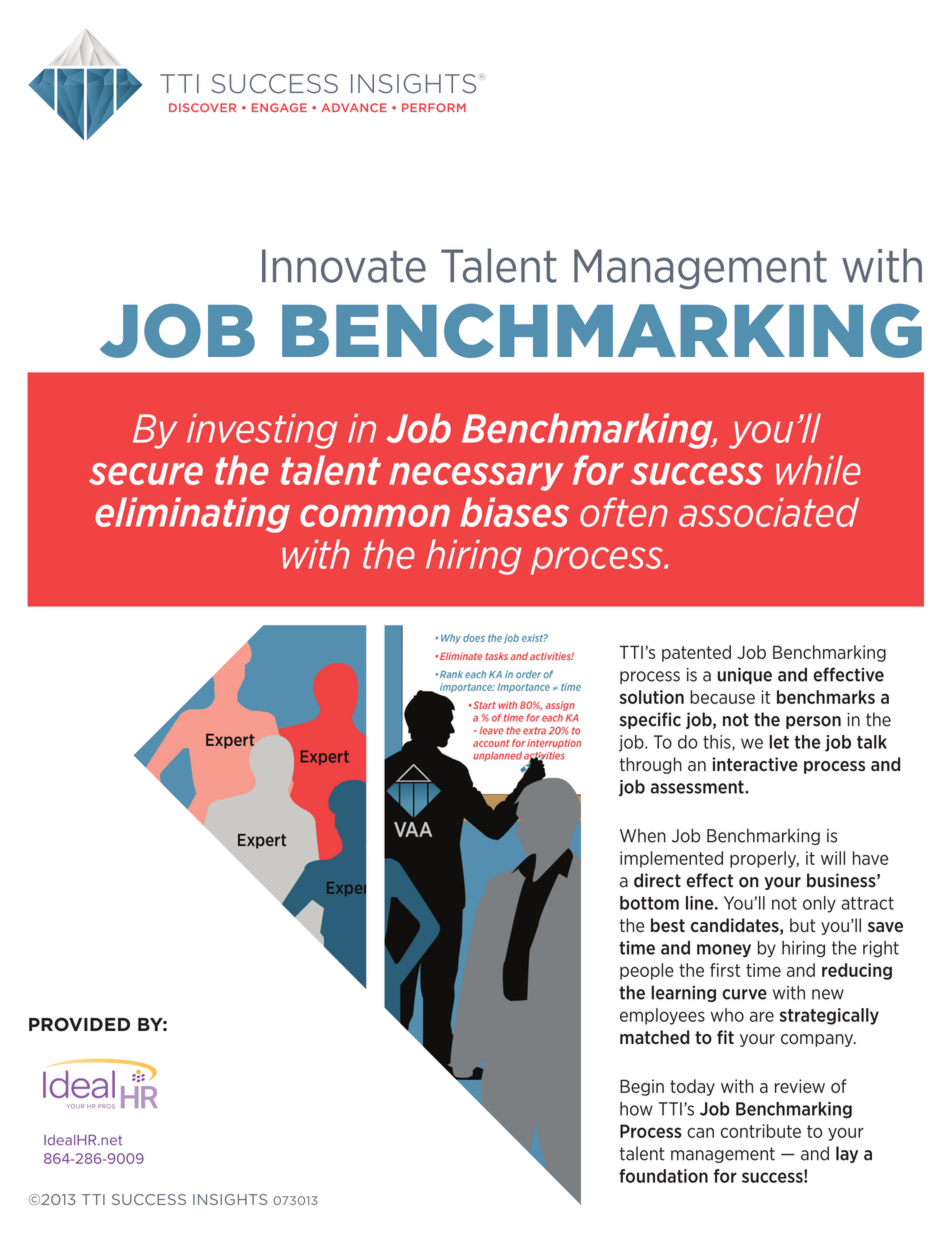 The image size is (952, 1233). Describe the element at coordinates (643, 836) in the screenshot. I see `When` at that location.
